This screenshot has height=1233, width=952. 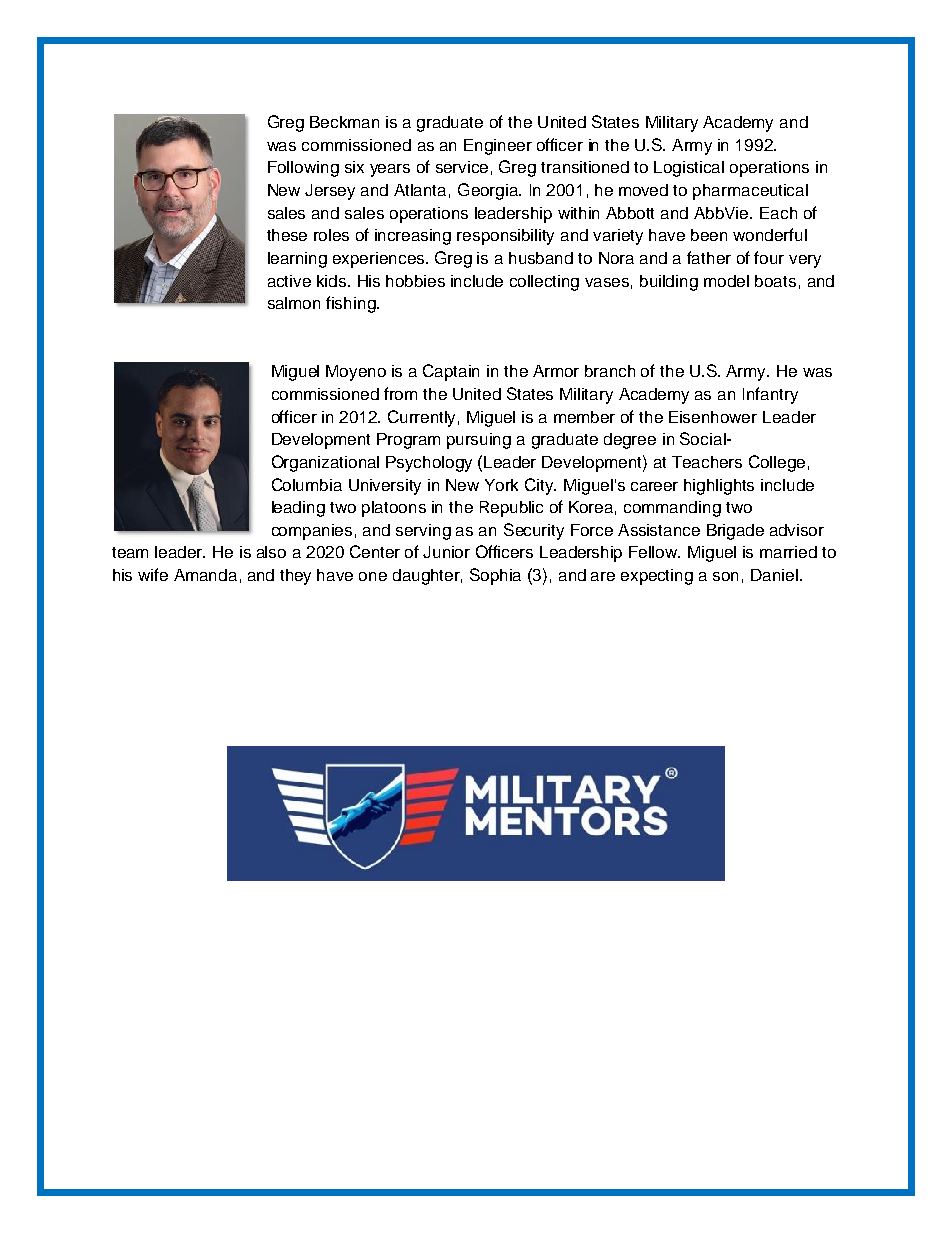 I want to click on son, so click(x=725, y=576).
